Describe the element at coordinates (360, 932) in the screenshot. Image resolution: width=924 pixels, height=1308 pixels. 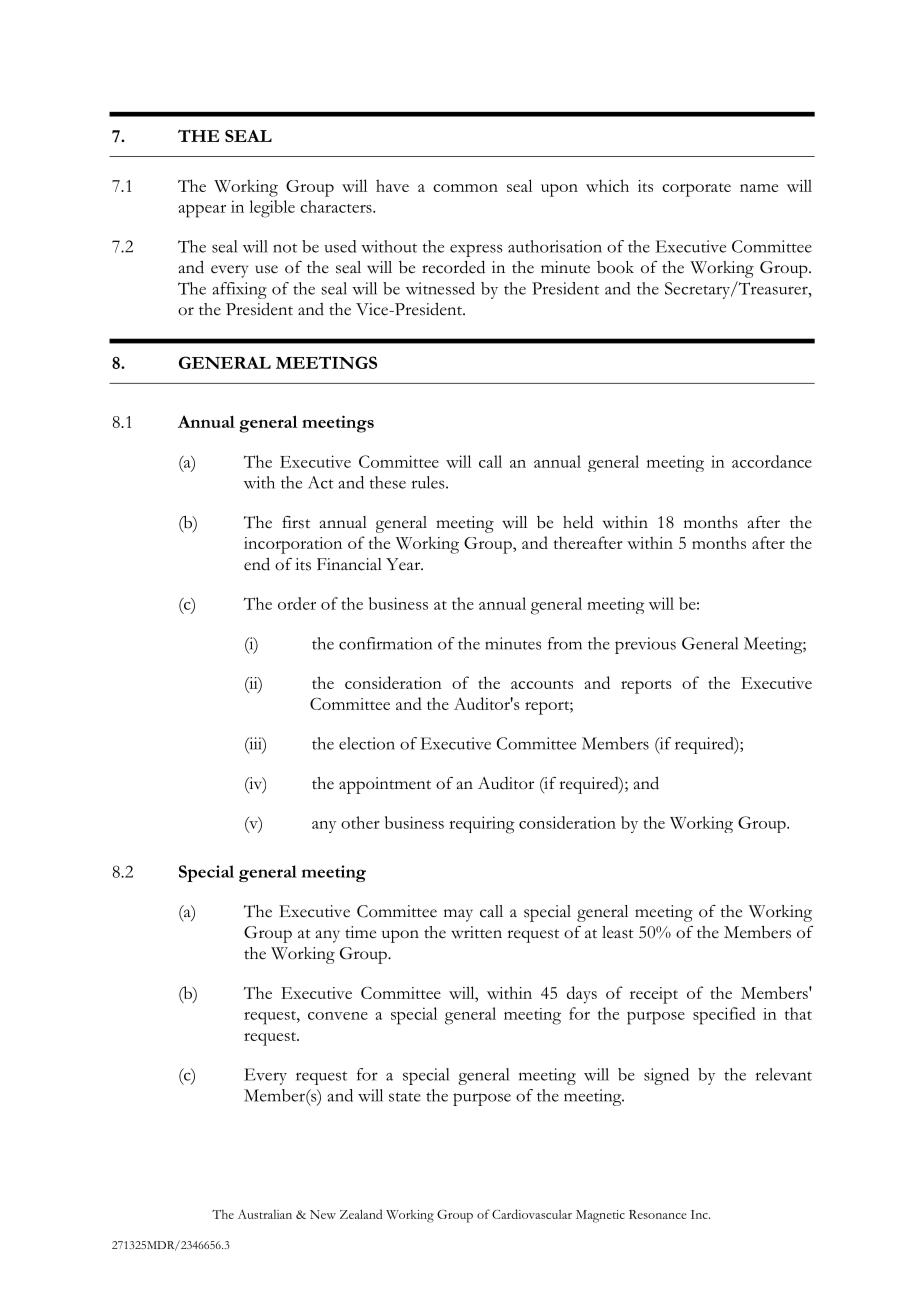
I see `time` at that location.
